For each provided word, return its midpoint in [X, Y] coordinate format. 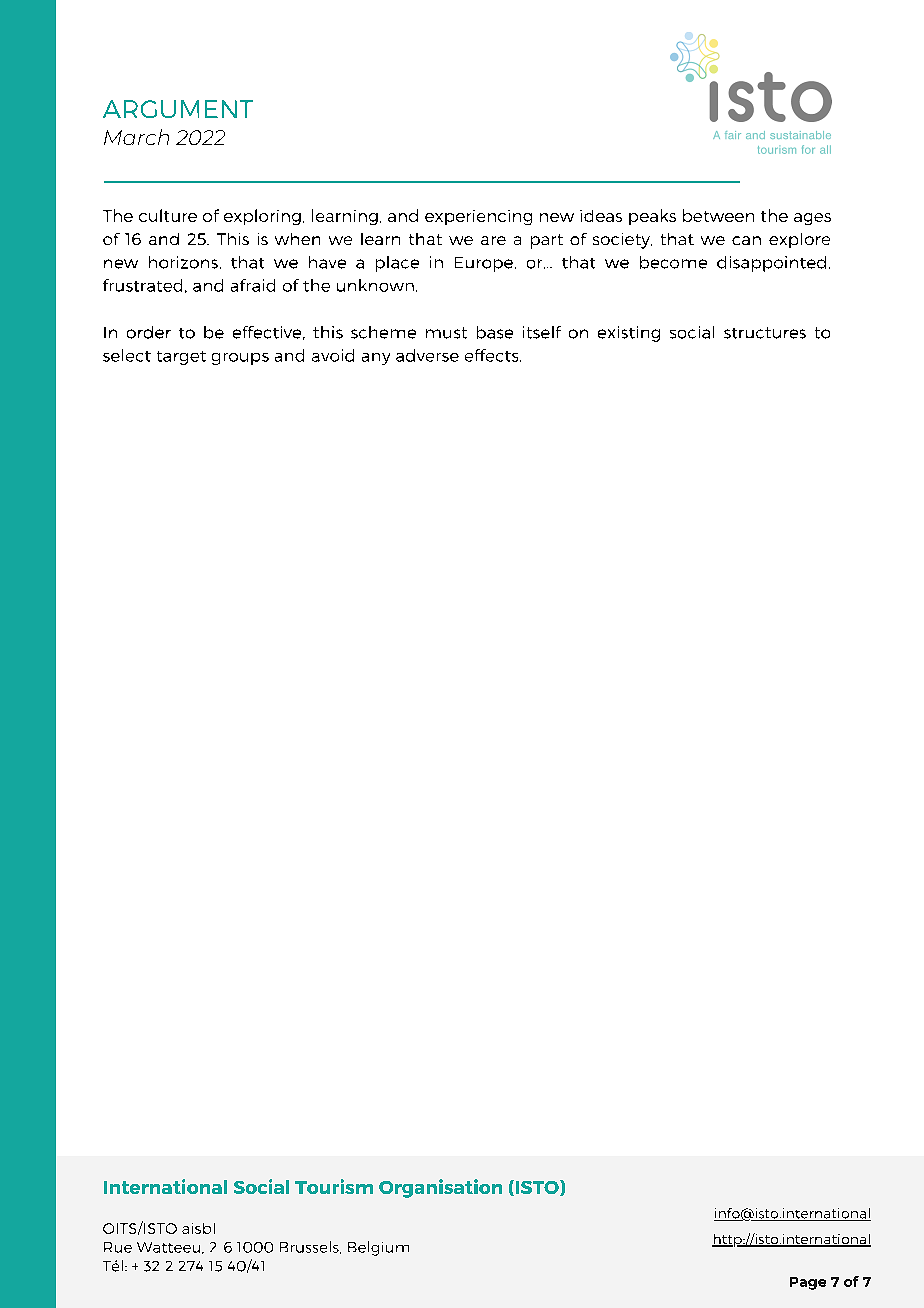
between [718, 215]
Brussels [310, 1247]
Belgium [378, 1248]
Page [808, 1283]
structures [765, 333]
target [181, 358]
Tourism [334, 1186]
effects [493, 355]
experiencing [478, 217]
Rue [118, 1247]
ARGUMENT [178, 109]
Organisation [440, 1188]
